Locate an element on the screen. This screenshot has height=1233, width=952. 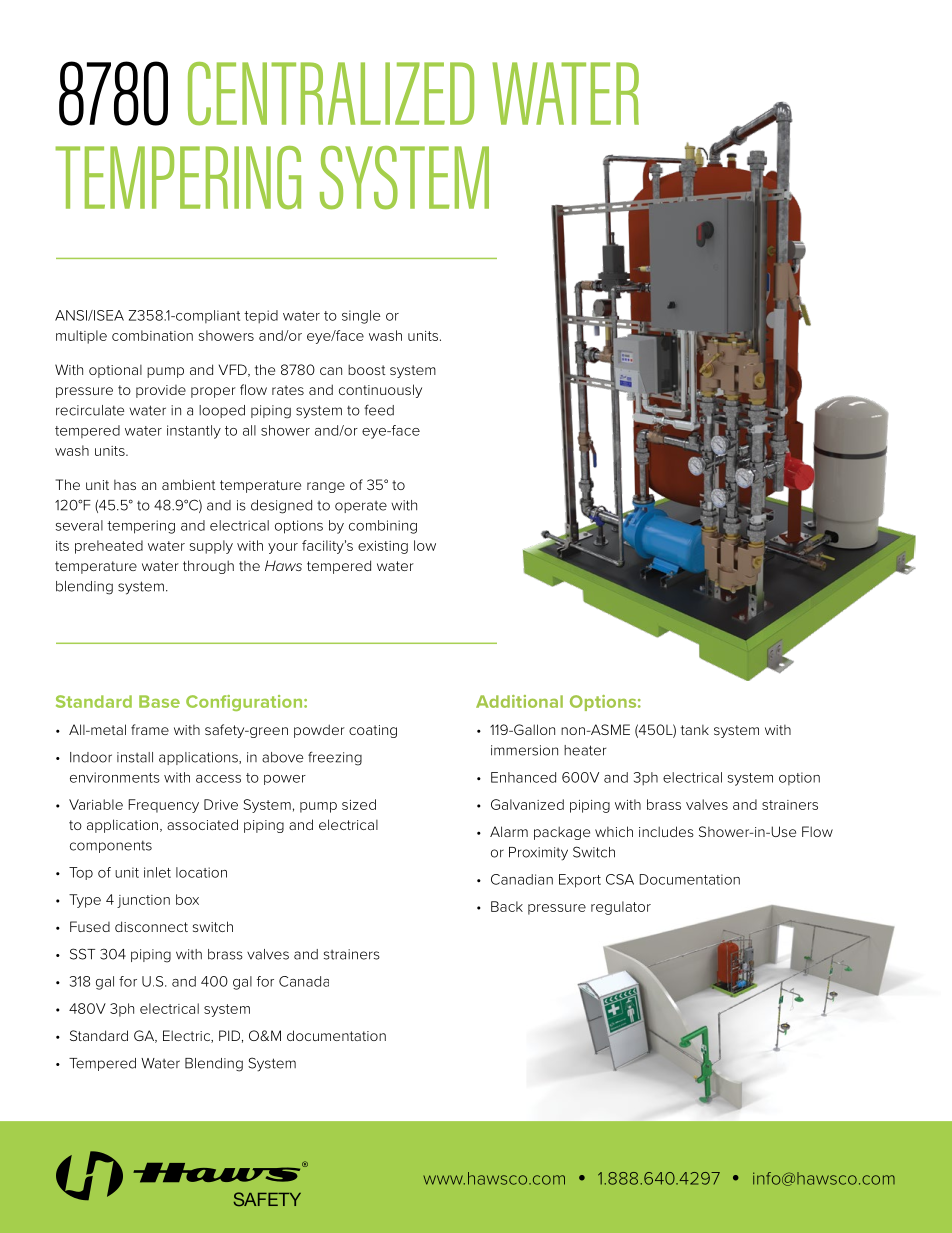
CENTRALIZED is located at coordinates (331, 94).
